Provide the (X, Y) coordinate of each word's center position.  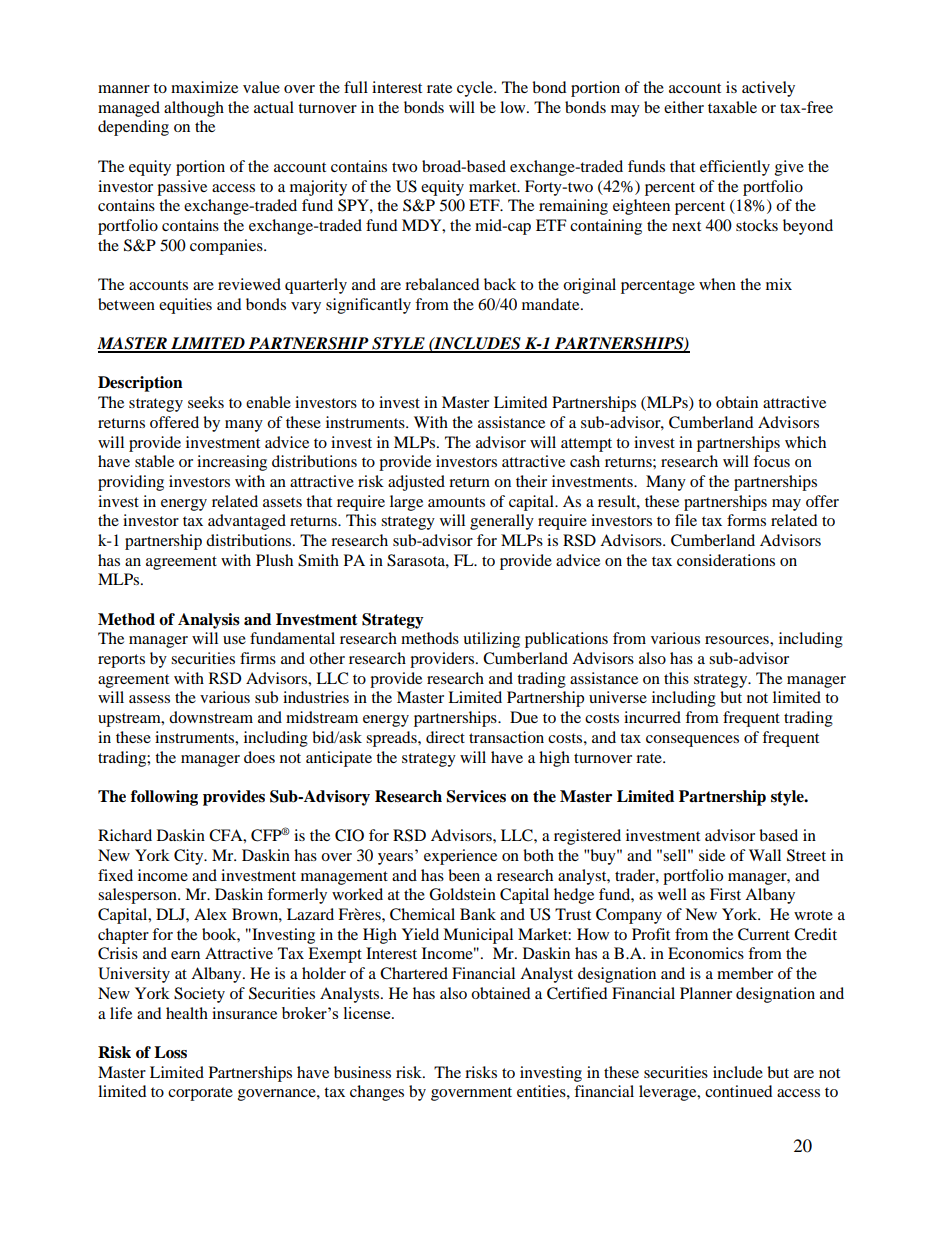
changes (377, 1093)
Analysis (209, 621)
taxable (732, 107)
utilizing (491, 640)
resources (738, 640)
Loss (170, 1052)
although (194, 109)
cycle (476, 89)
